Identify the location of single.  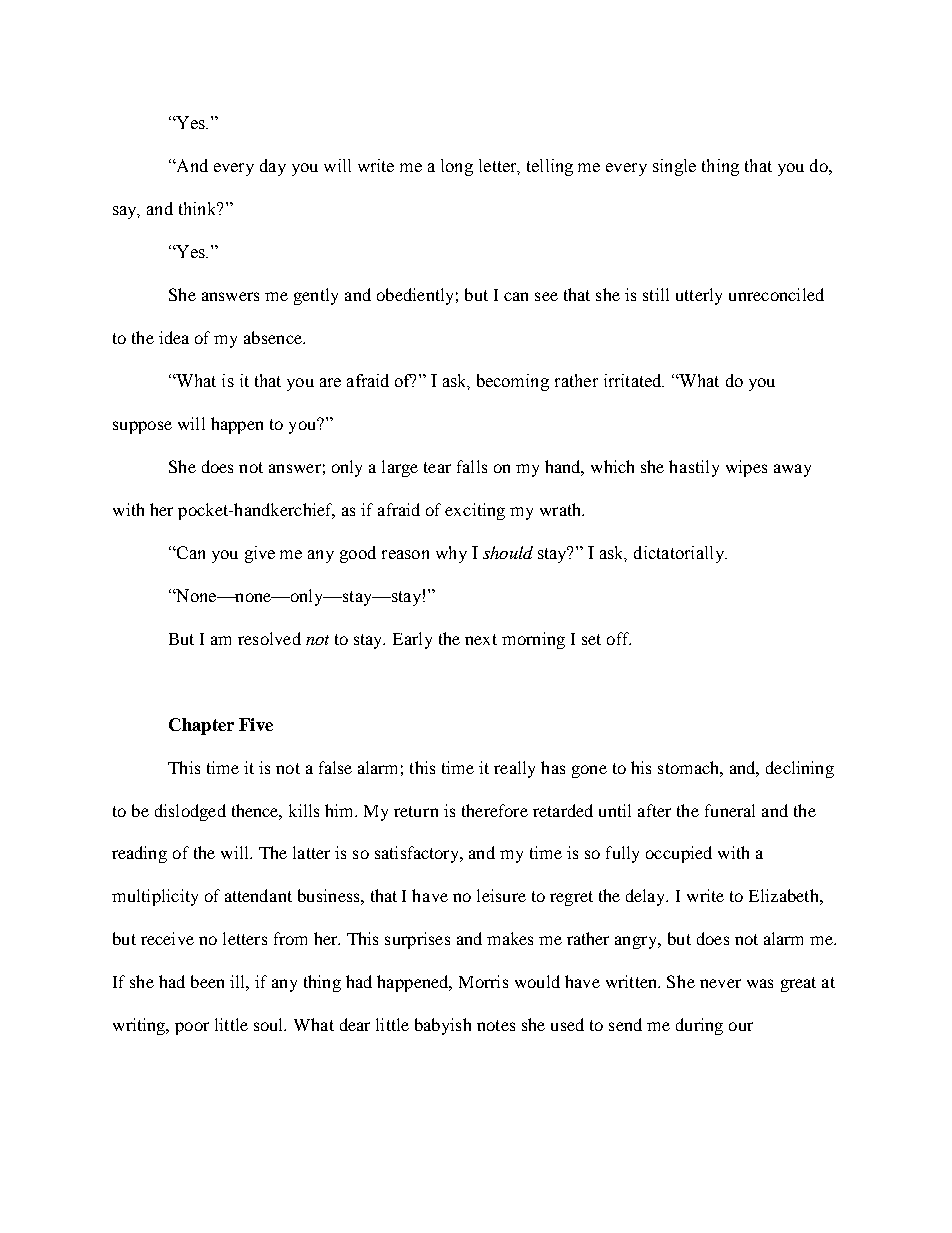
(674, 167).
